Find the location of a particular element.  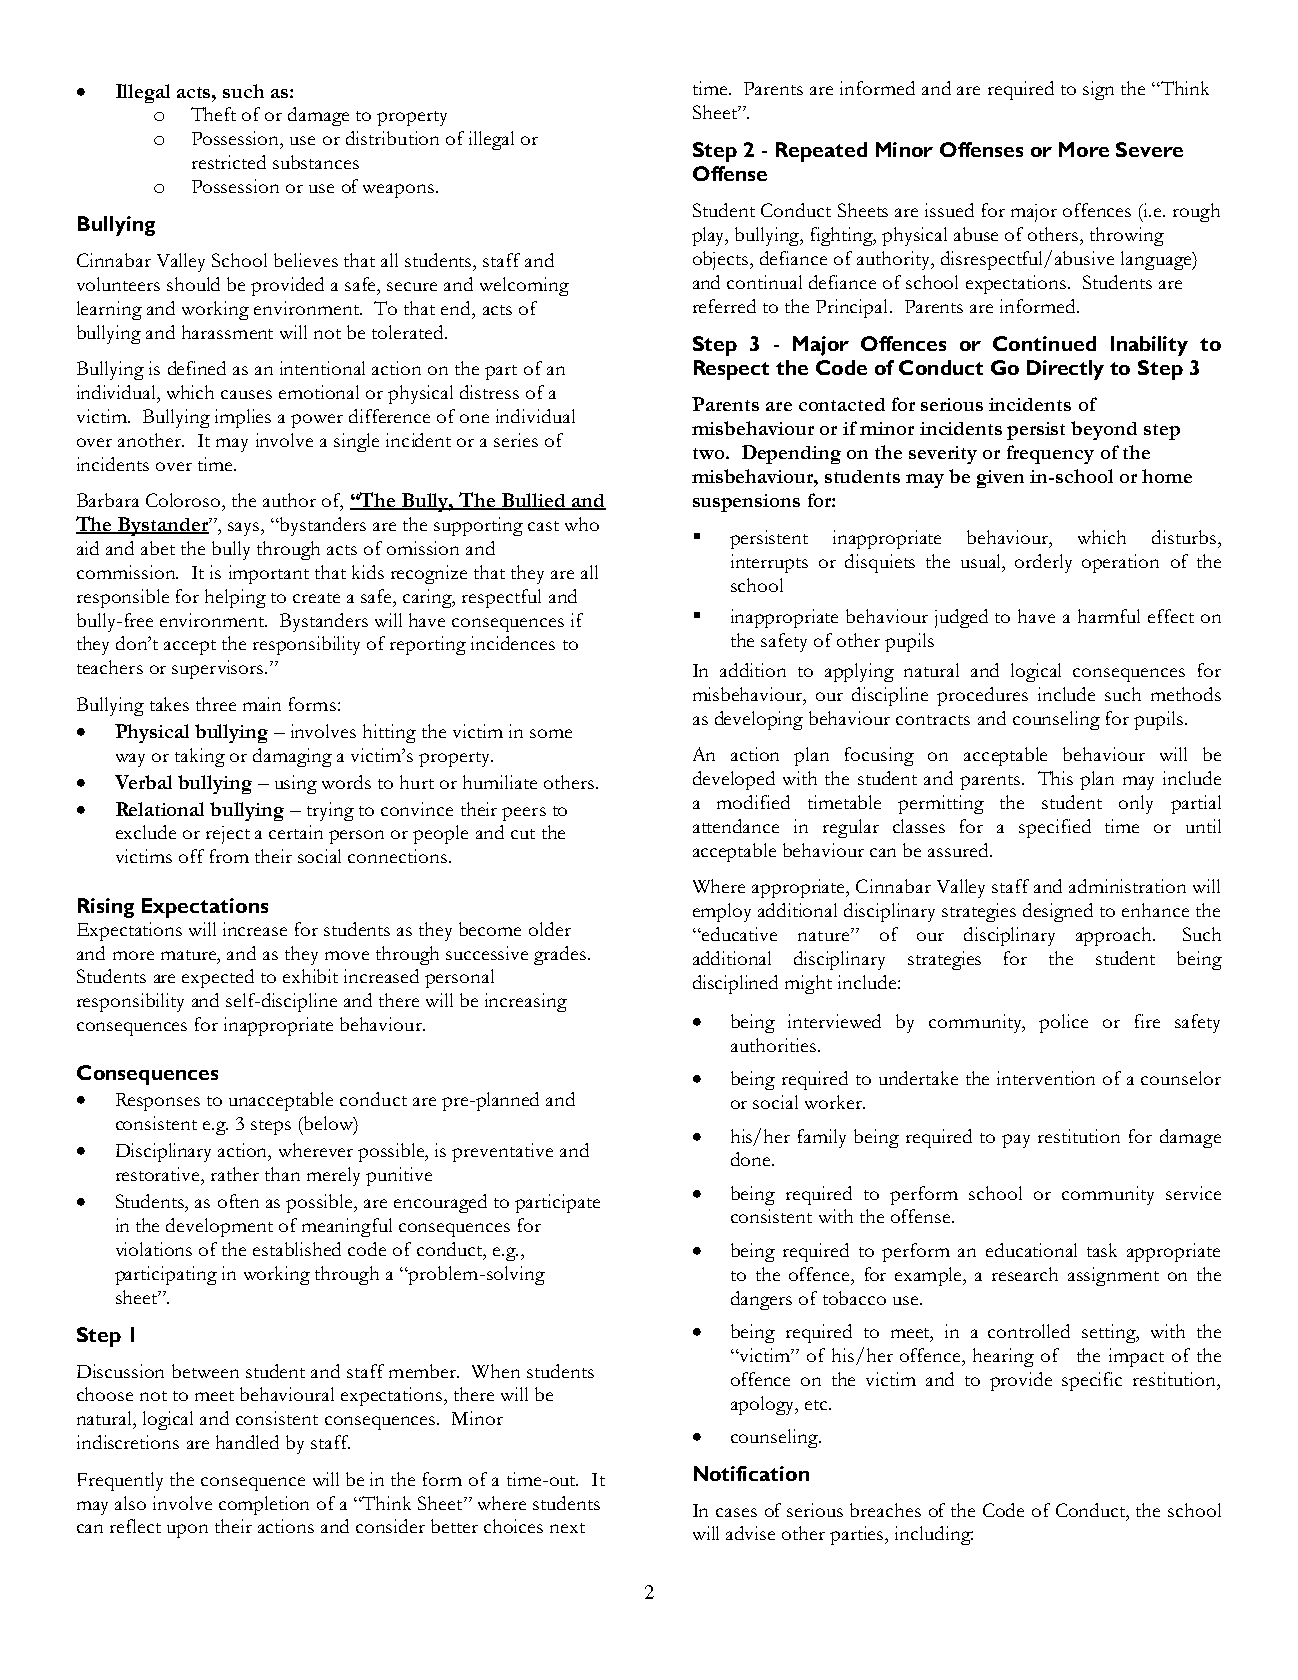

reject is located at coordinates (228, 835).
